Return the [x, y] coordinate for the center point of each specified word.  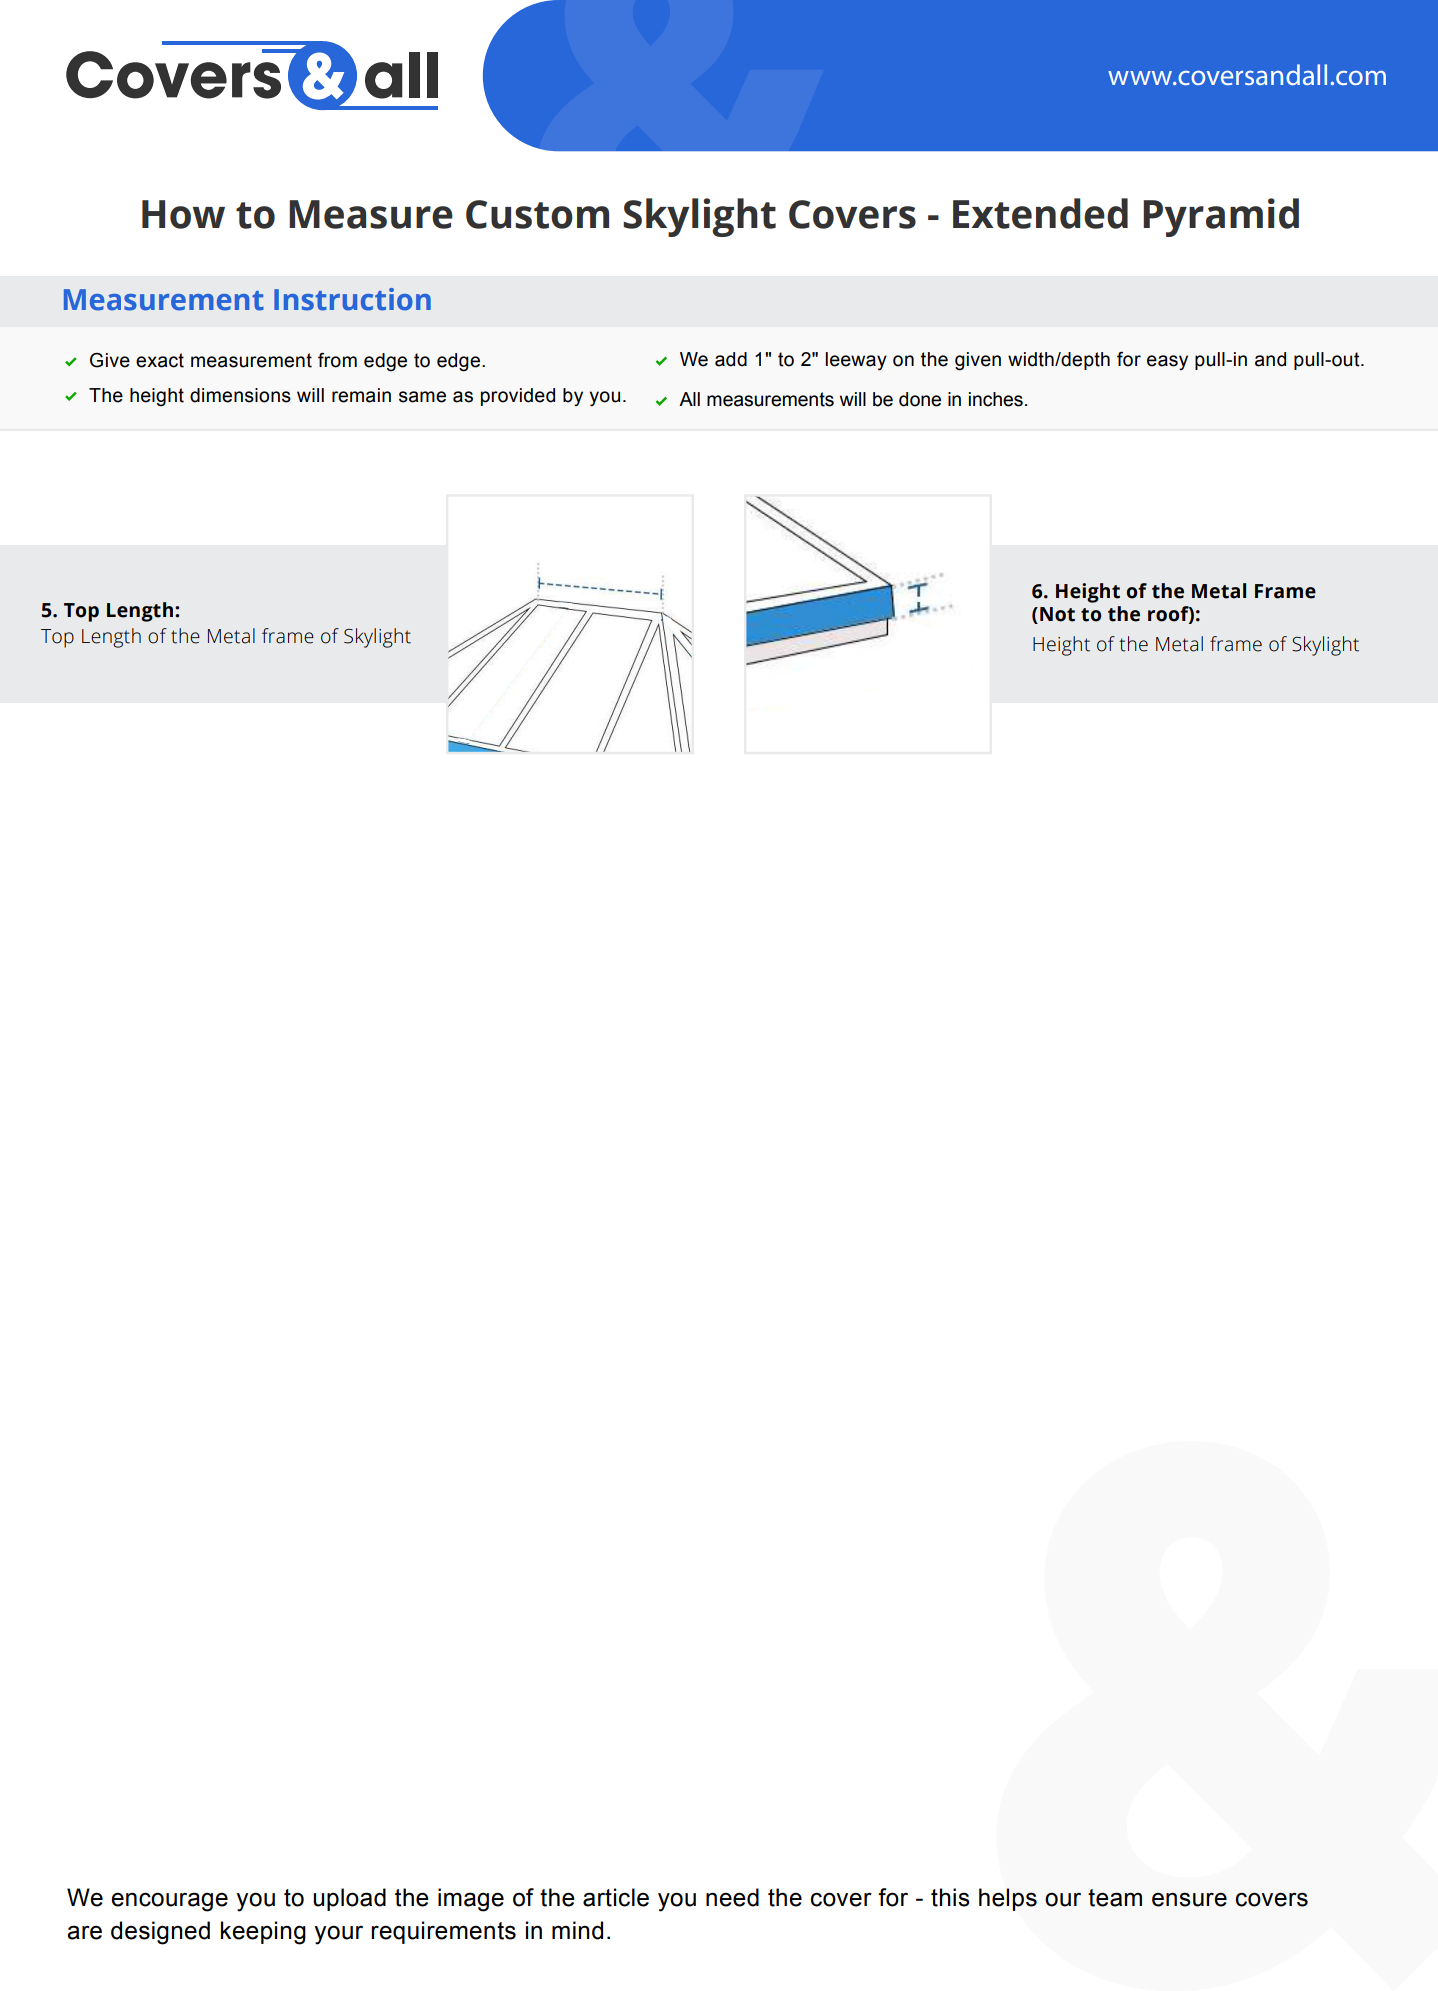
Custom [537, 214]
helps [1008, 1899]
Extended [1040, 213]
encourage [169, 1902]
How [183, 214]
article [616, 1897]
